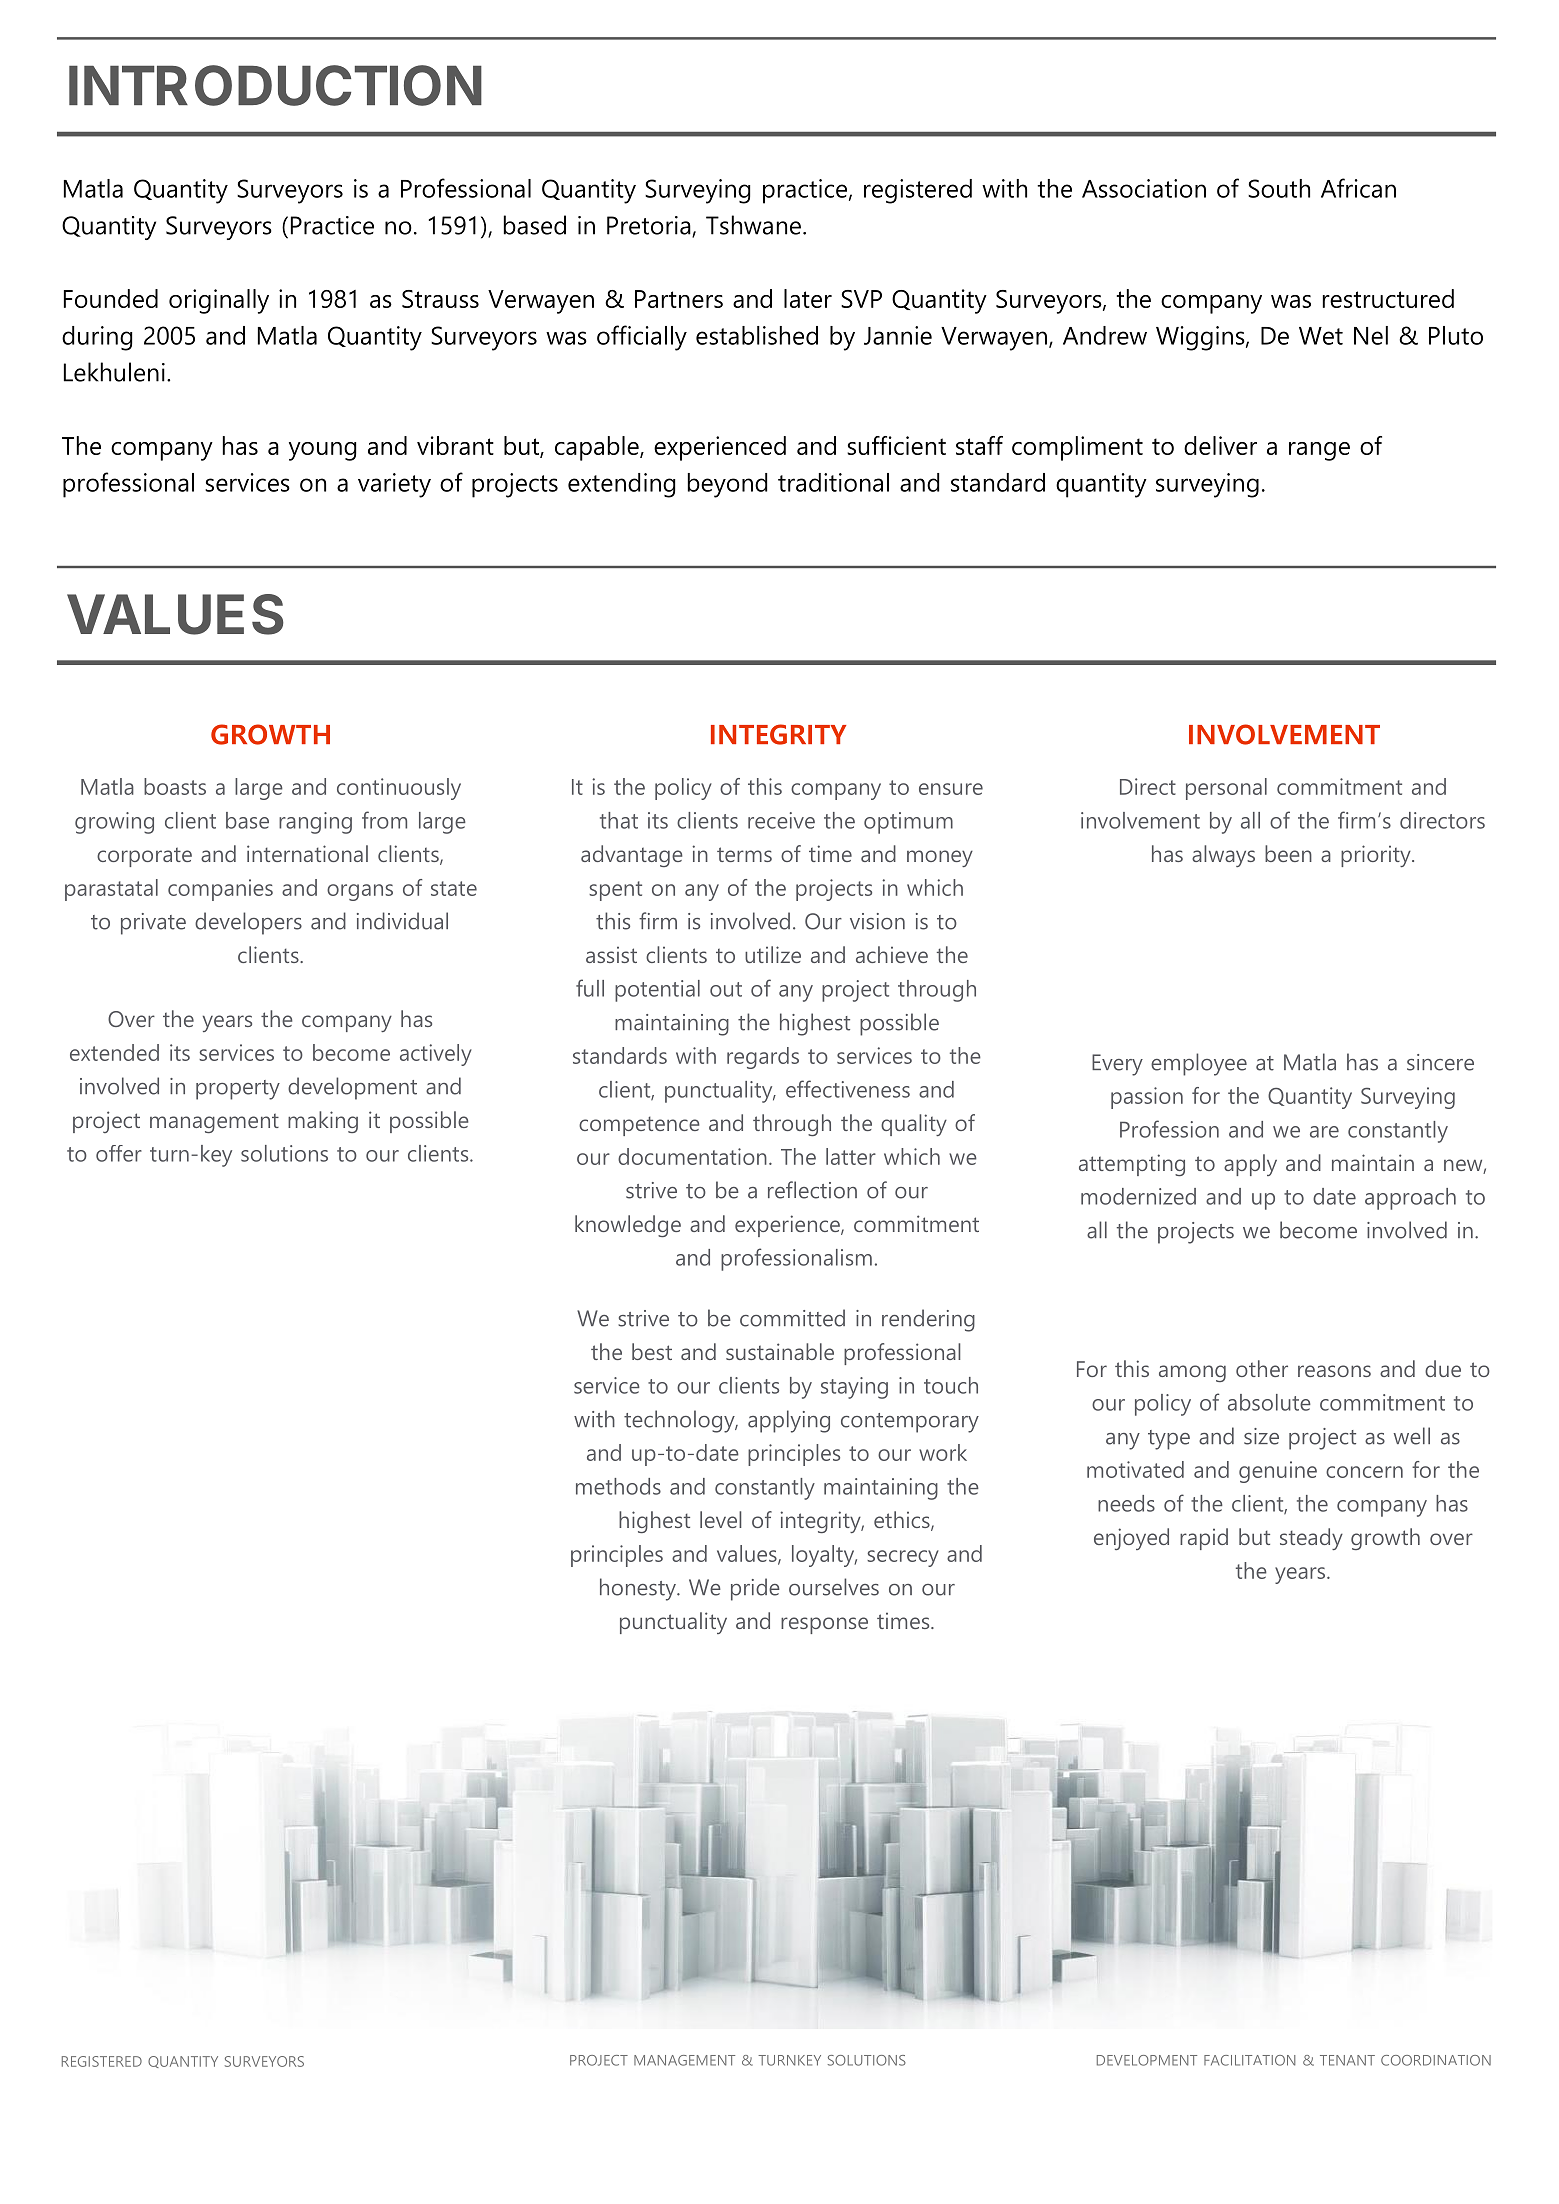  What do you see at coordinates (792, 1318) in the screenshot?
I see `committed` at bounding box center [792, 1318].
